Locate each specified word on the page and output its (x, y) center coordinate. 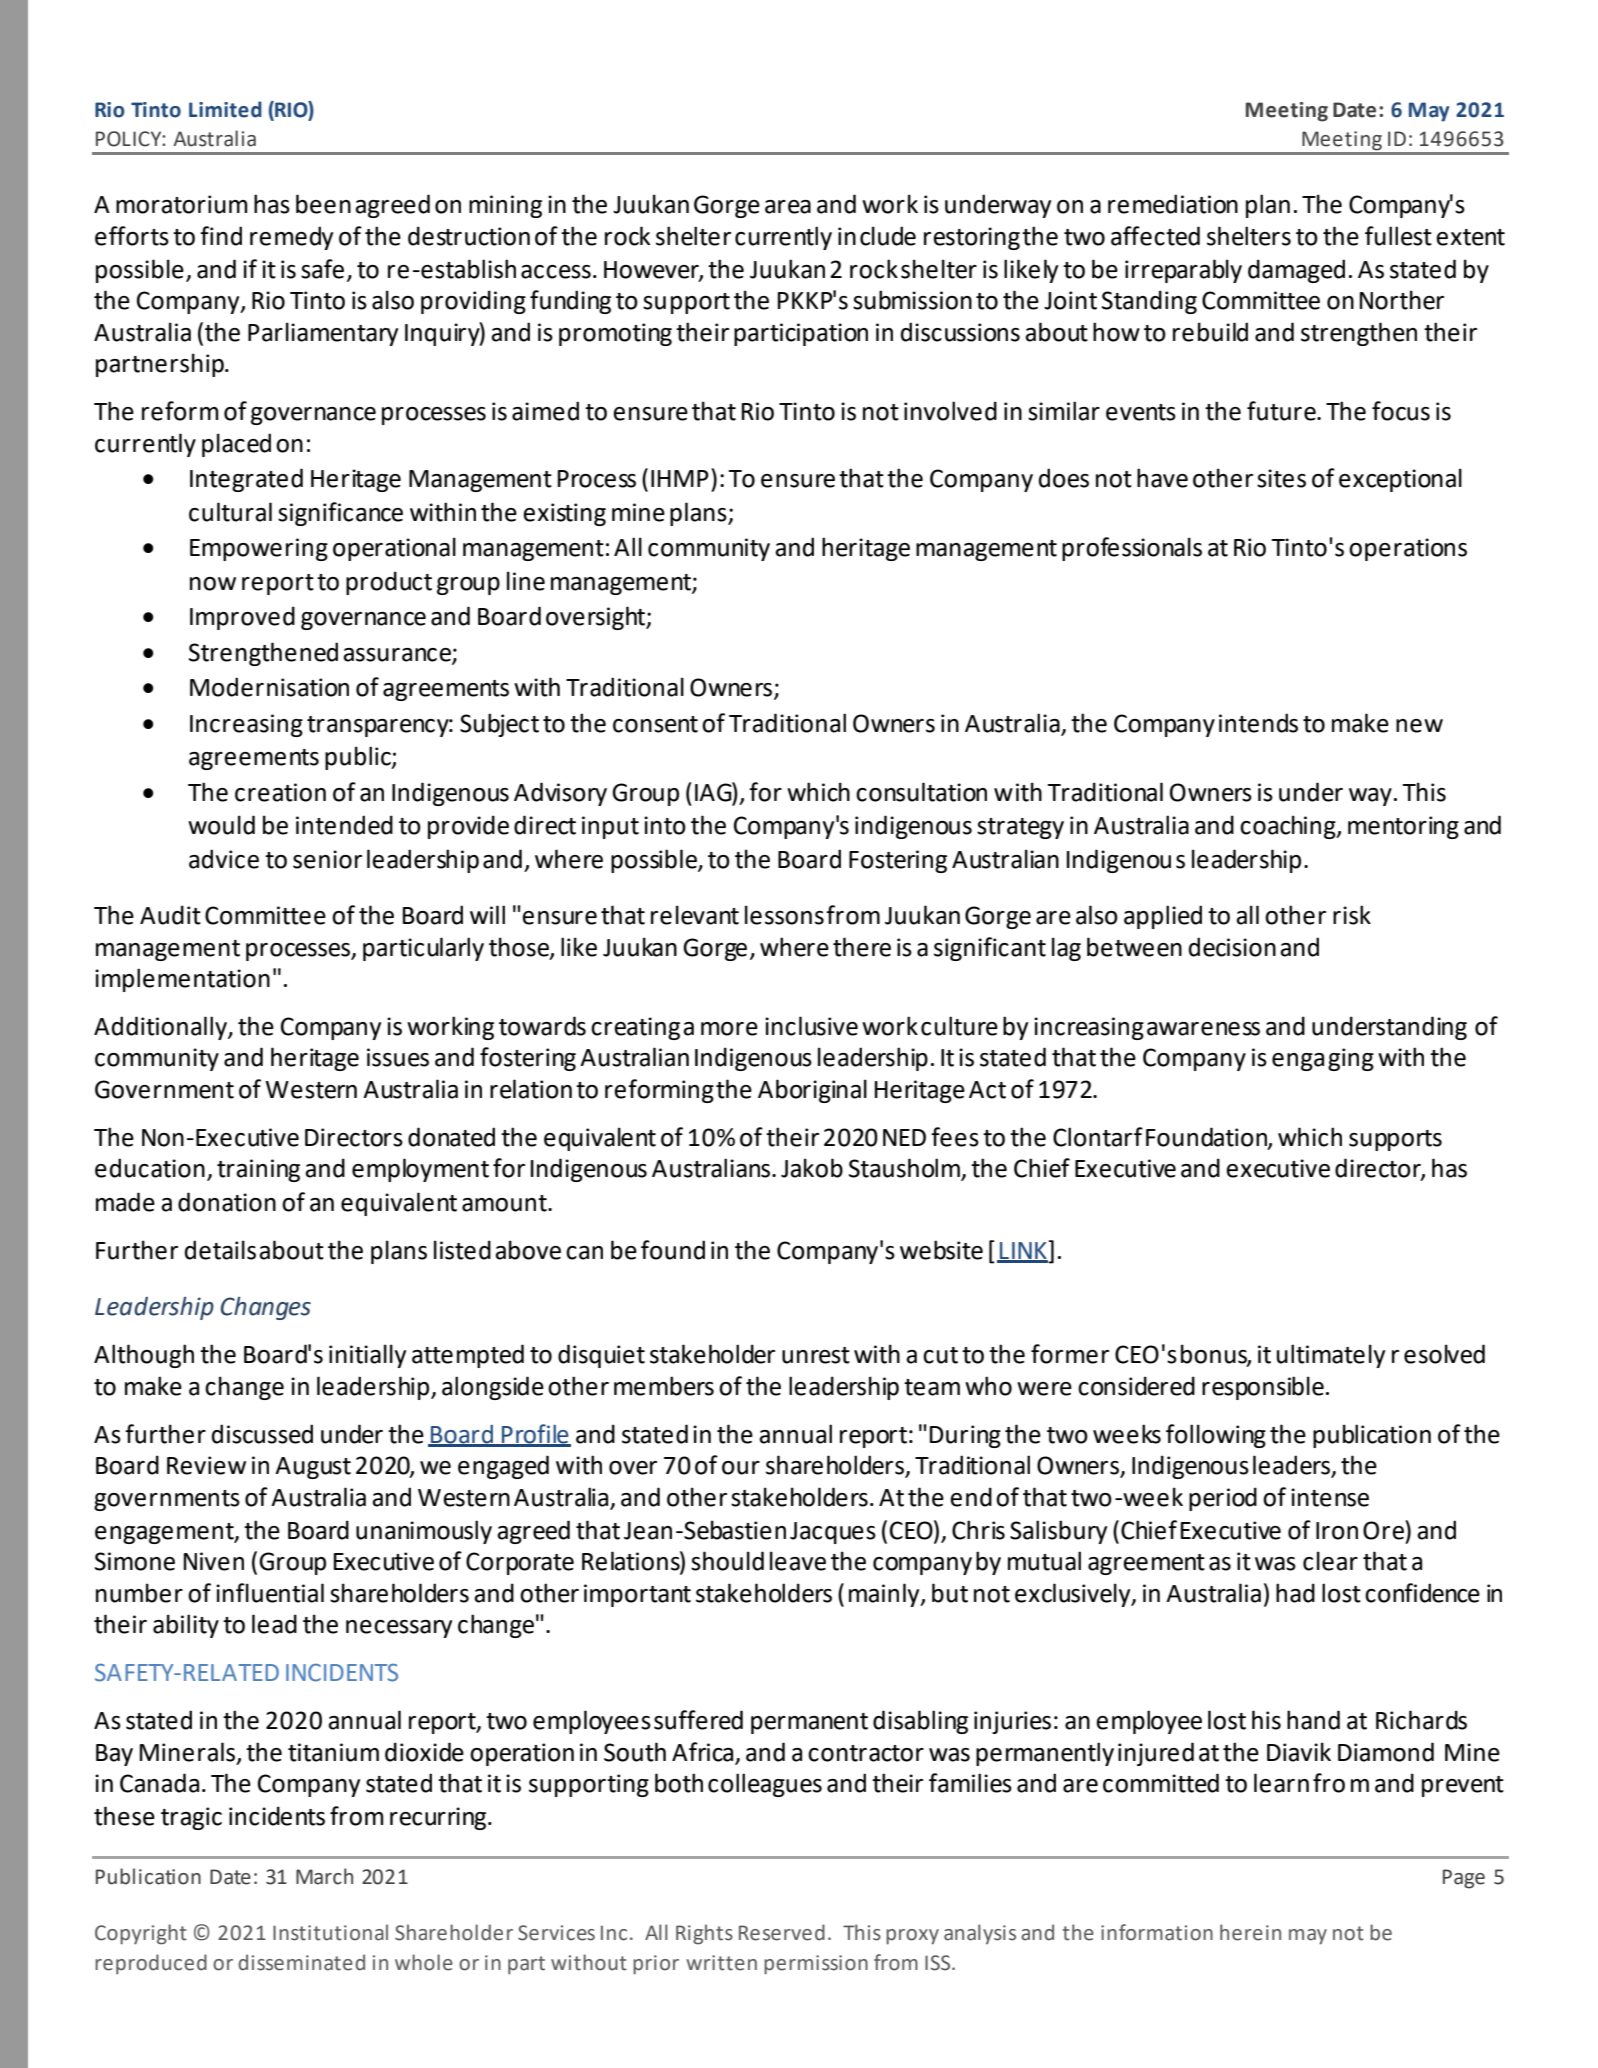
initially (367, 1356)
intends (1258, 723)
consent (655, 724)
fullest (1398, 236)
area (788, 207)
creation (280, 792)
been (323, 204)
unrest (816, 1355)
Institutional (330, 1932)
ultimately (1331, 1356)
